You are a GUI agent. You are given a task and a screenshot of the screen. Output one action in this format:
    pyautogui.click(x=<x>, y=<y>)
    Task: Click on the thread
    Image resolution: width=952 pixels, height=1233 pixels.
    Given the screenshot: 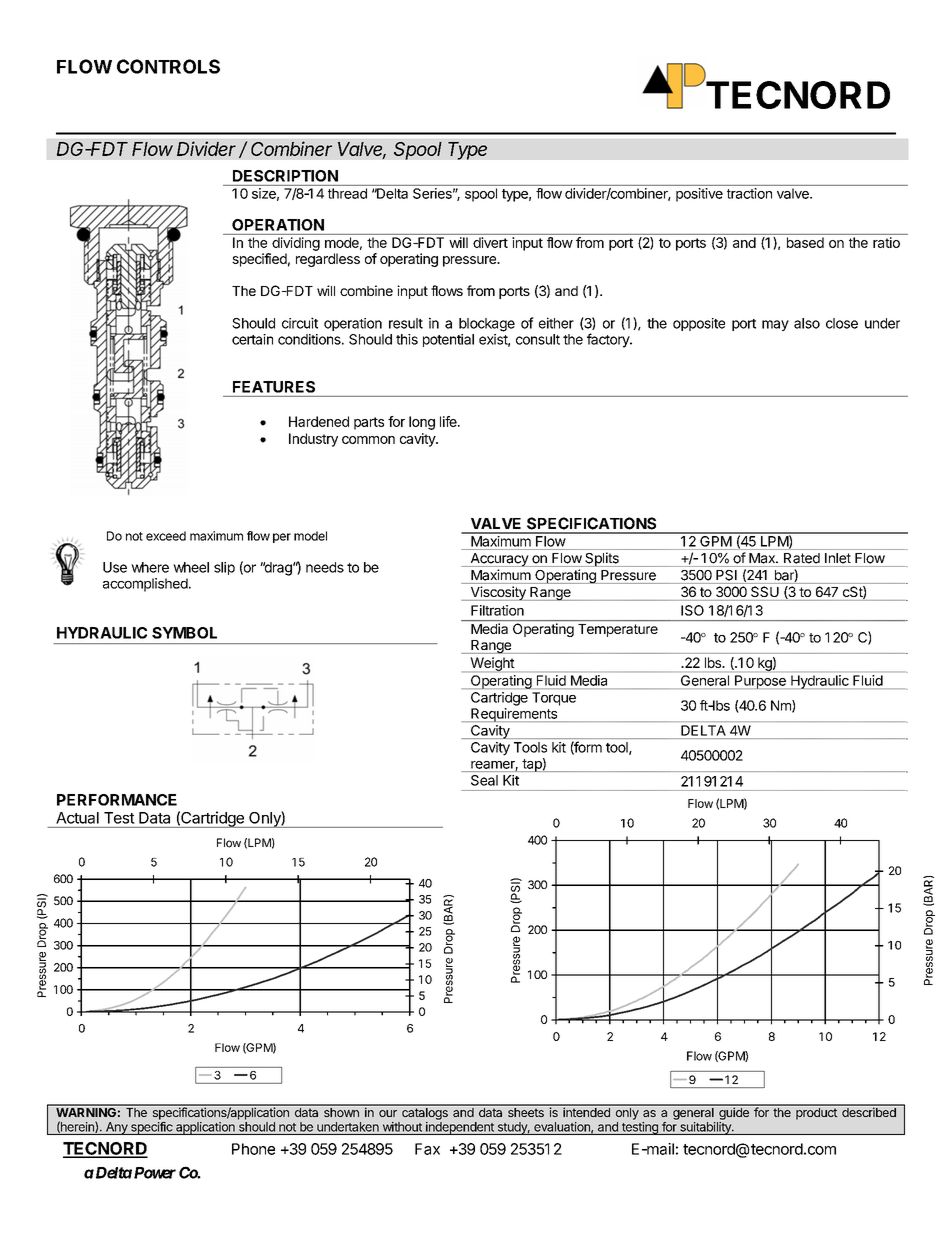 What is the action you would take?
    pyautogui.click(x=347, y=193)
